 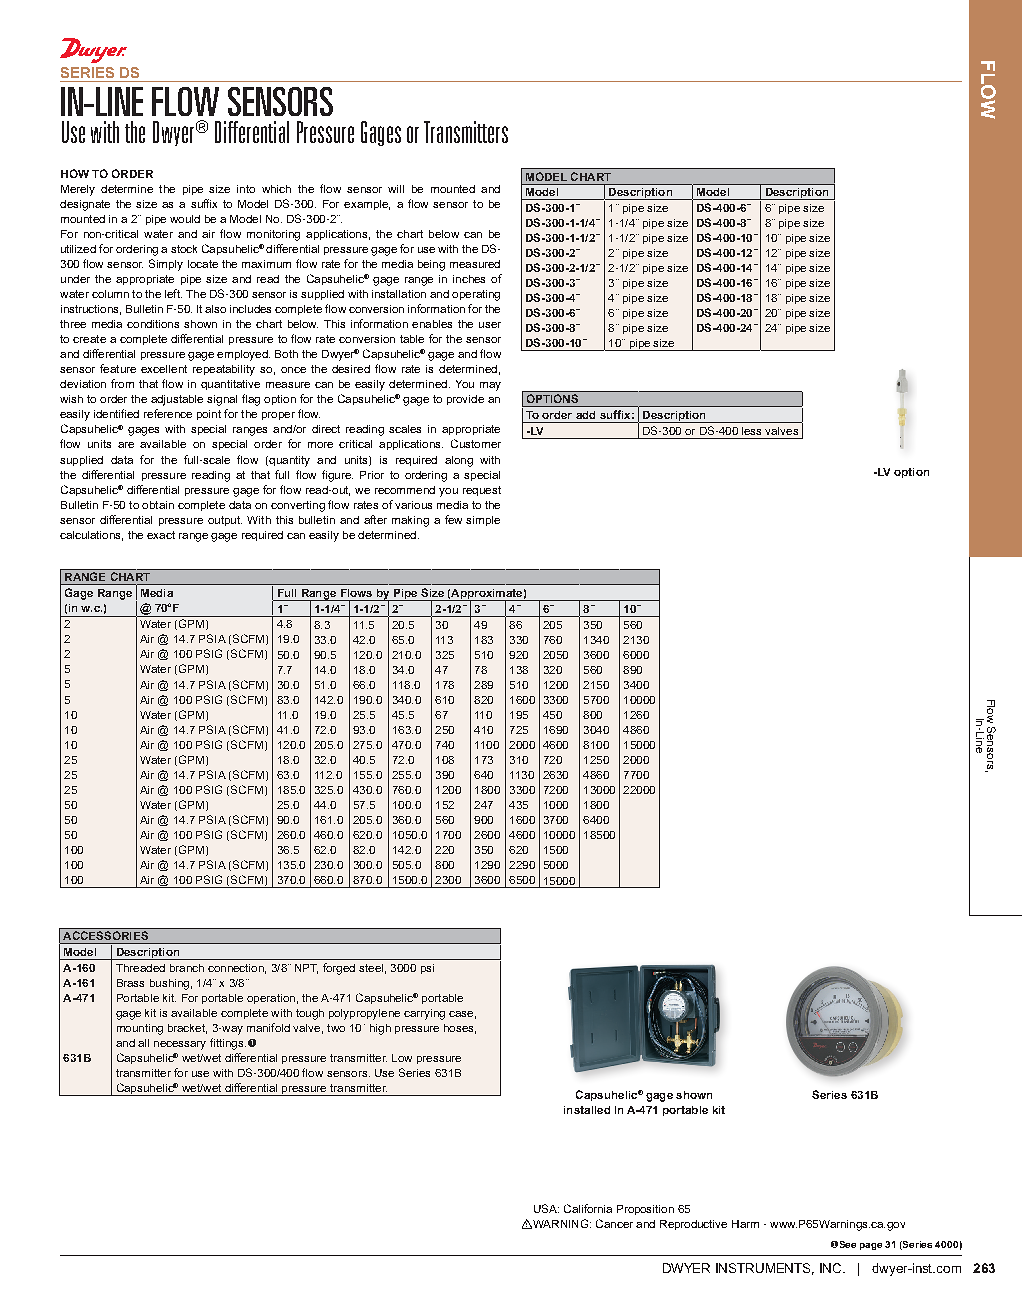 I want to click on would, so click(x=185, y=219).
